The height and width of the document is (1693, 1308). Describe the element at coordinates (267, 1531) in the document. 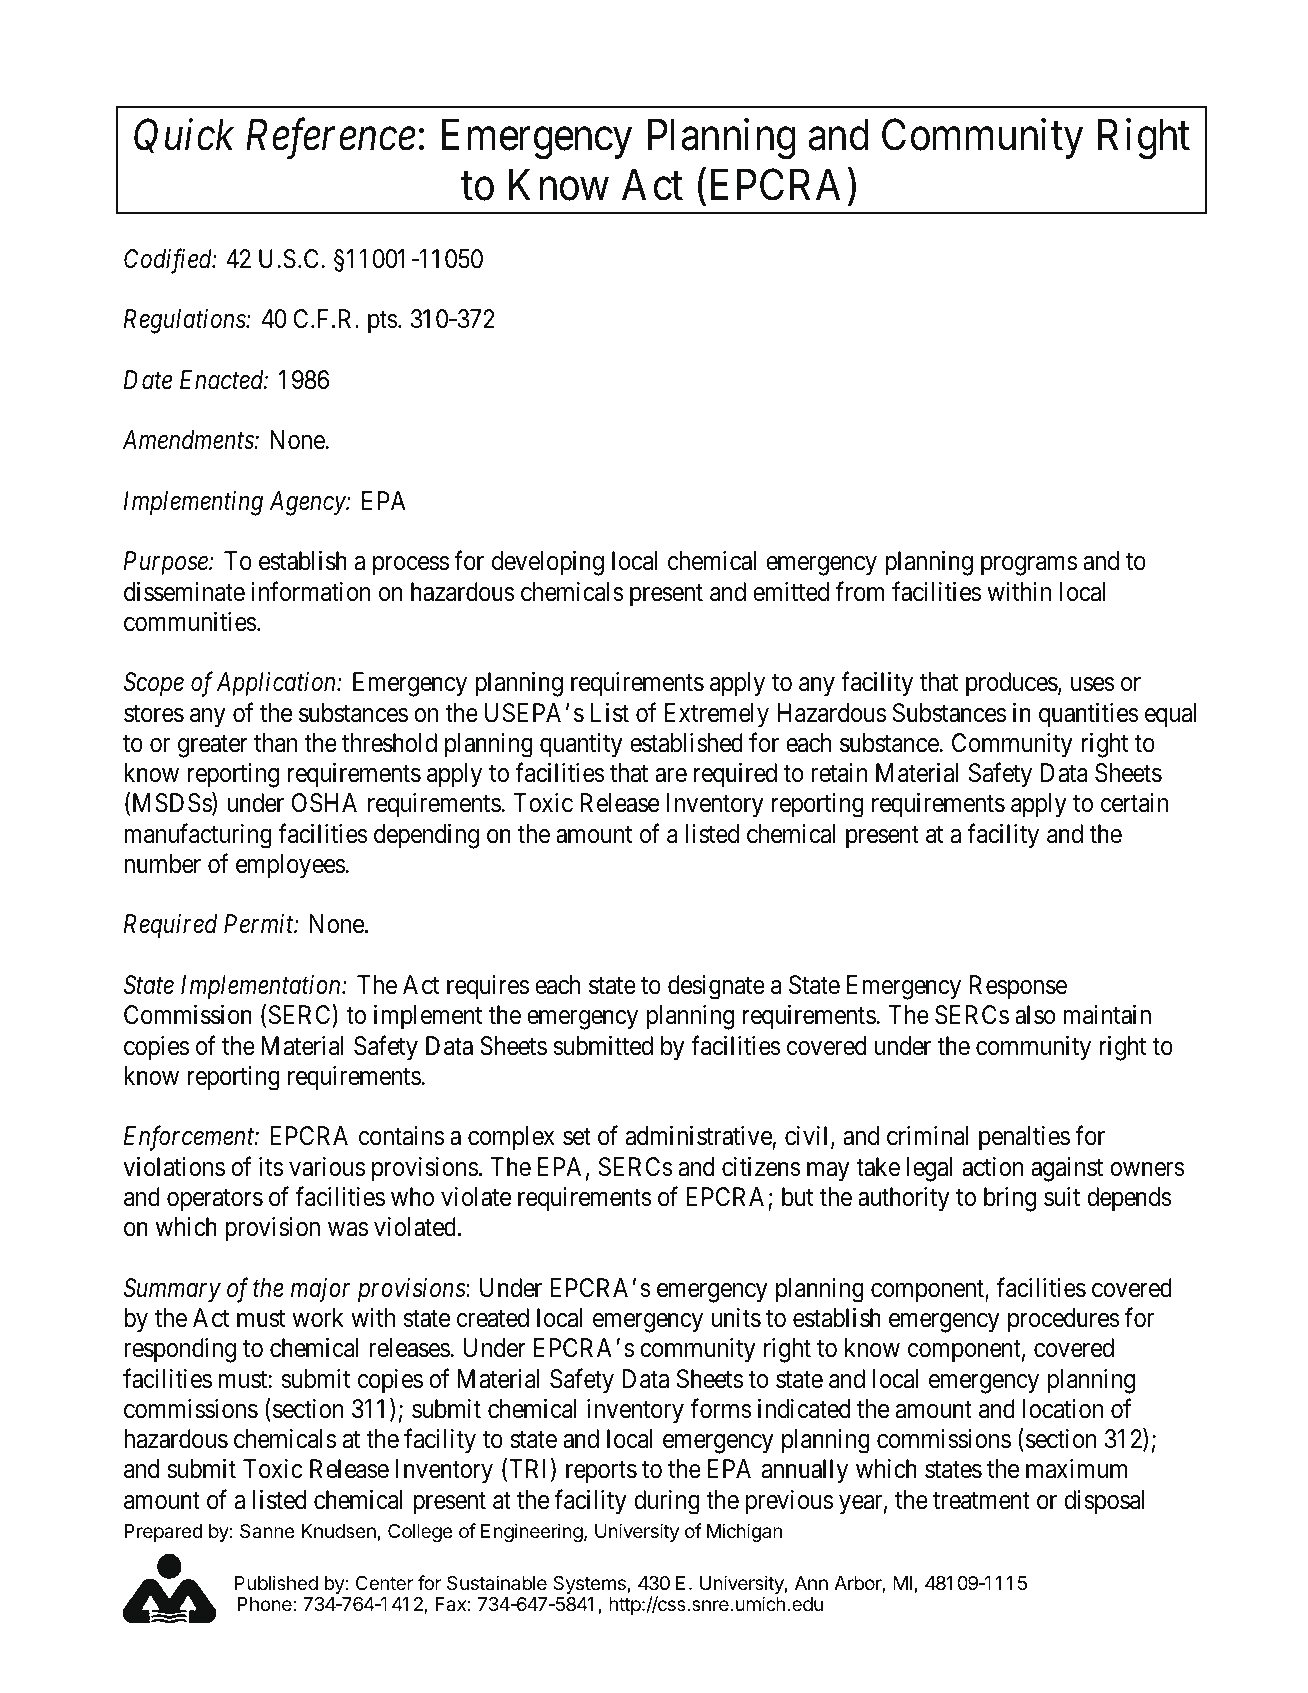

I see `Sanne` at that location.
